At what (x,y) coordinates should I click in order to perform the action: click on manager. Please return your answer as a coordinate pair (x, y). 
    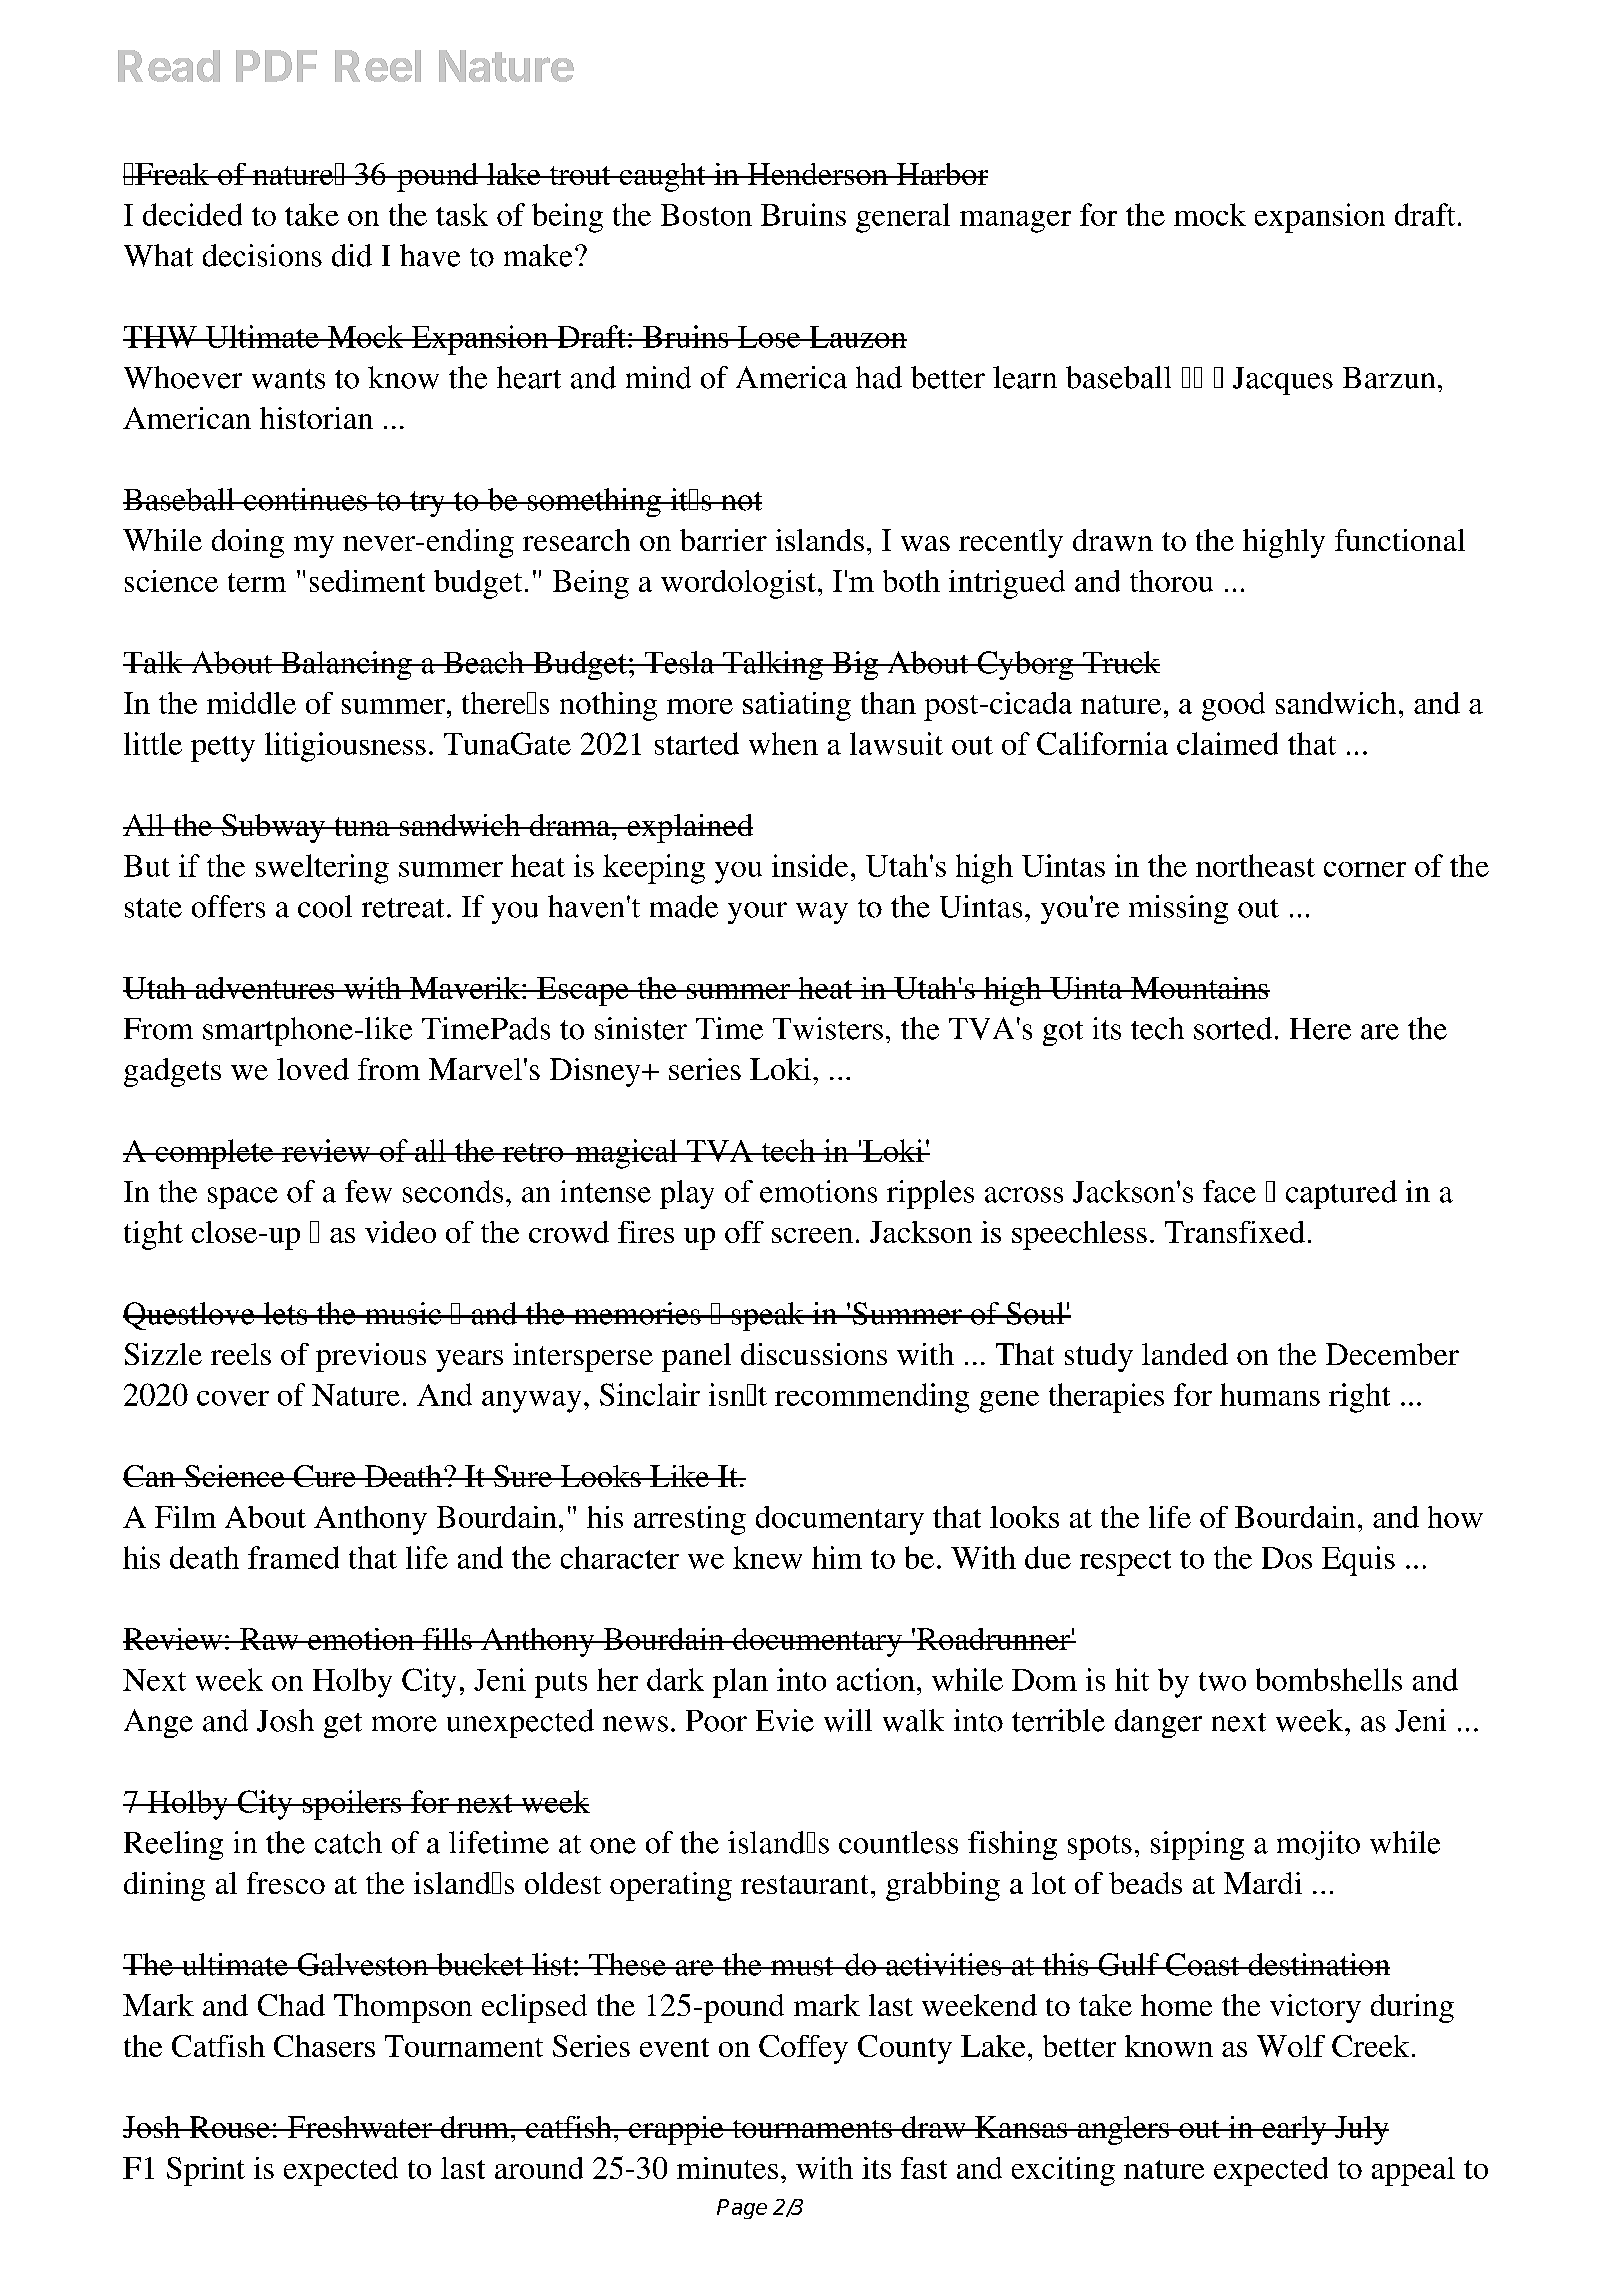
    Looking at the image, I should click on (1015, 222).
